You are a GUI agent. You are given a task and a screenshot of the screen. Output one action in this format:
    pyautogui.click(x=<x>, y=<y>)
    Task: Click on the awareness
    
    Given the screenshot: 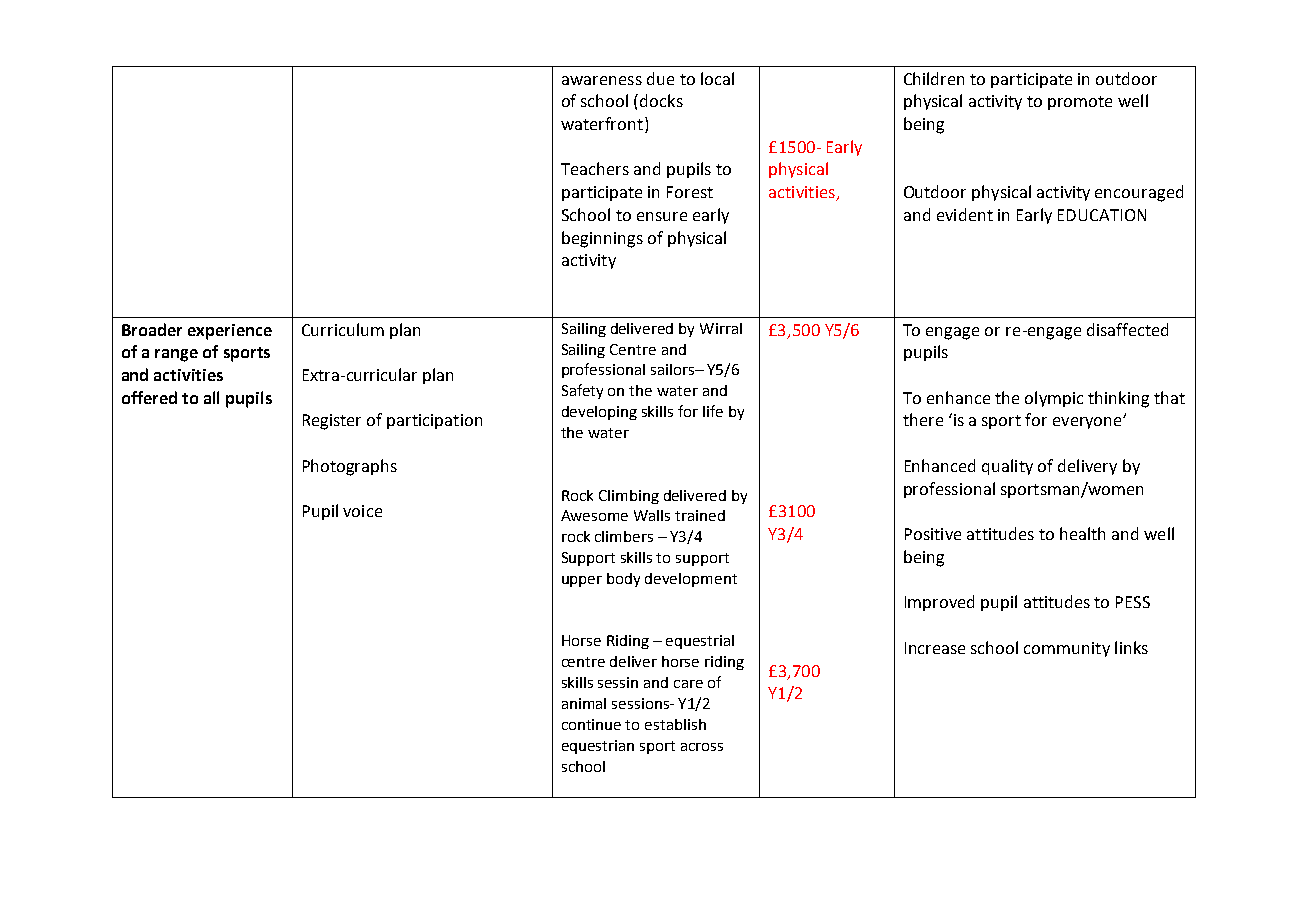 What is the action you would take?
    pyautogui.click(x=602, y=80)
